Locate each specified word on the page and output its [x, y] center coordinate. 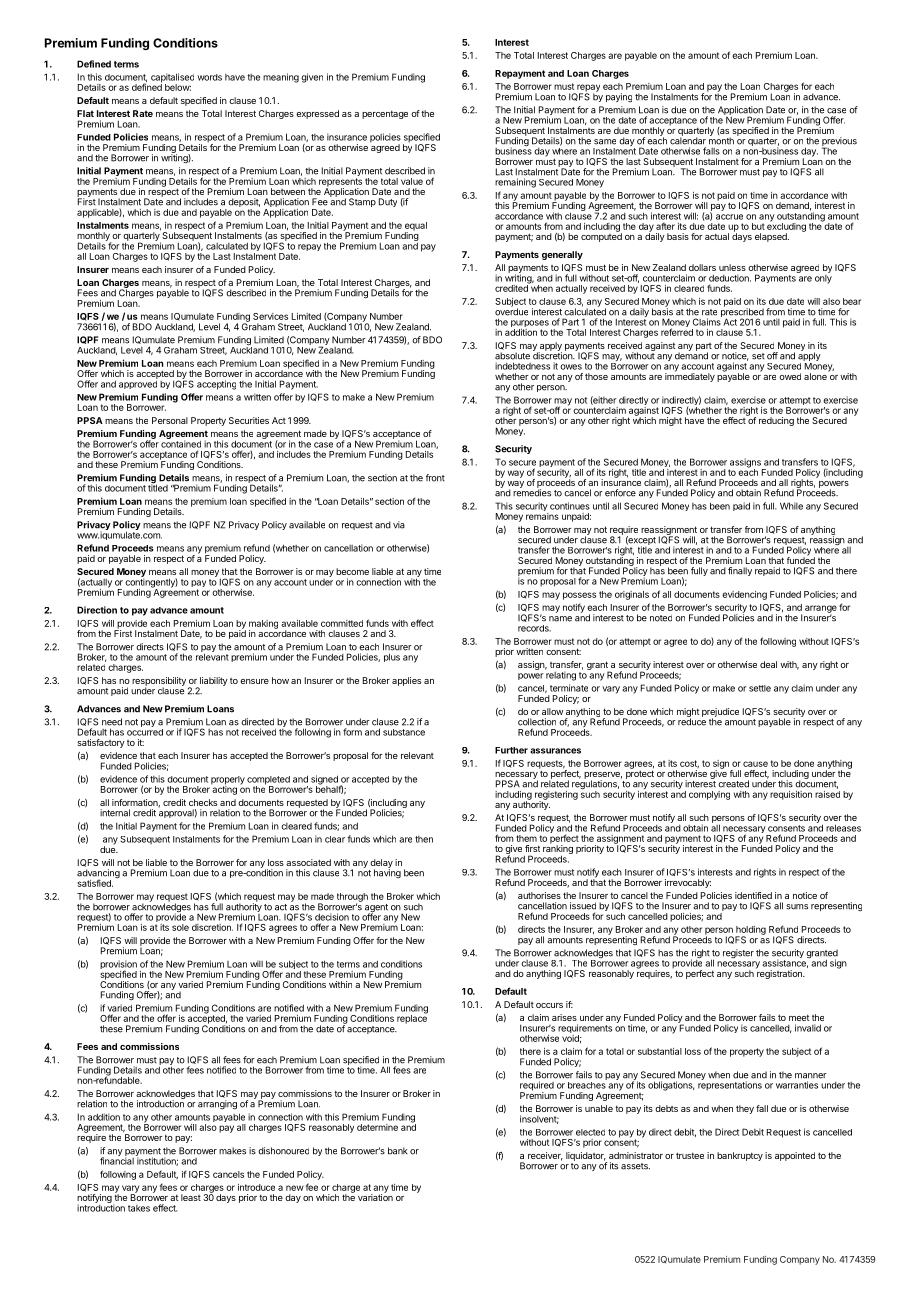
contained [181, 443]
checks [203, 802]
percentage [385, 115]
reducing [776, 421]
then [424, 839]
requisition [791, 795]
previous [839, 143]
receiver [545, 1156]
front [435, 478]
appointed [795, 1156]
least [191, 1197]
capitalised [172, 79]
